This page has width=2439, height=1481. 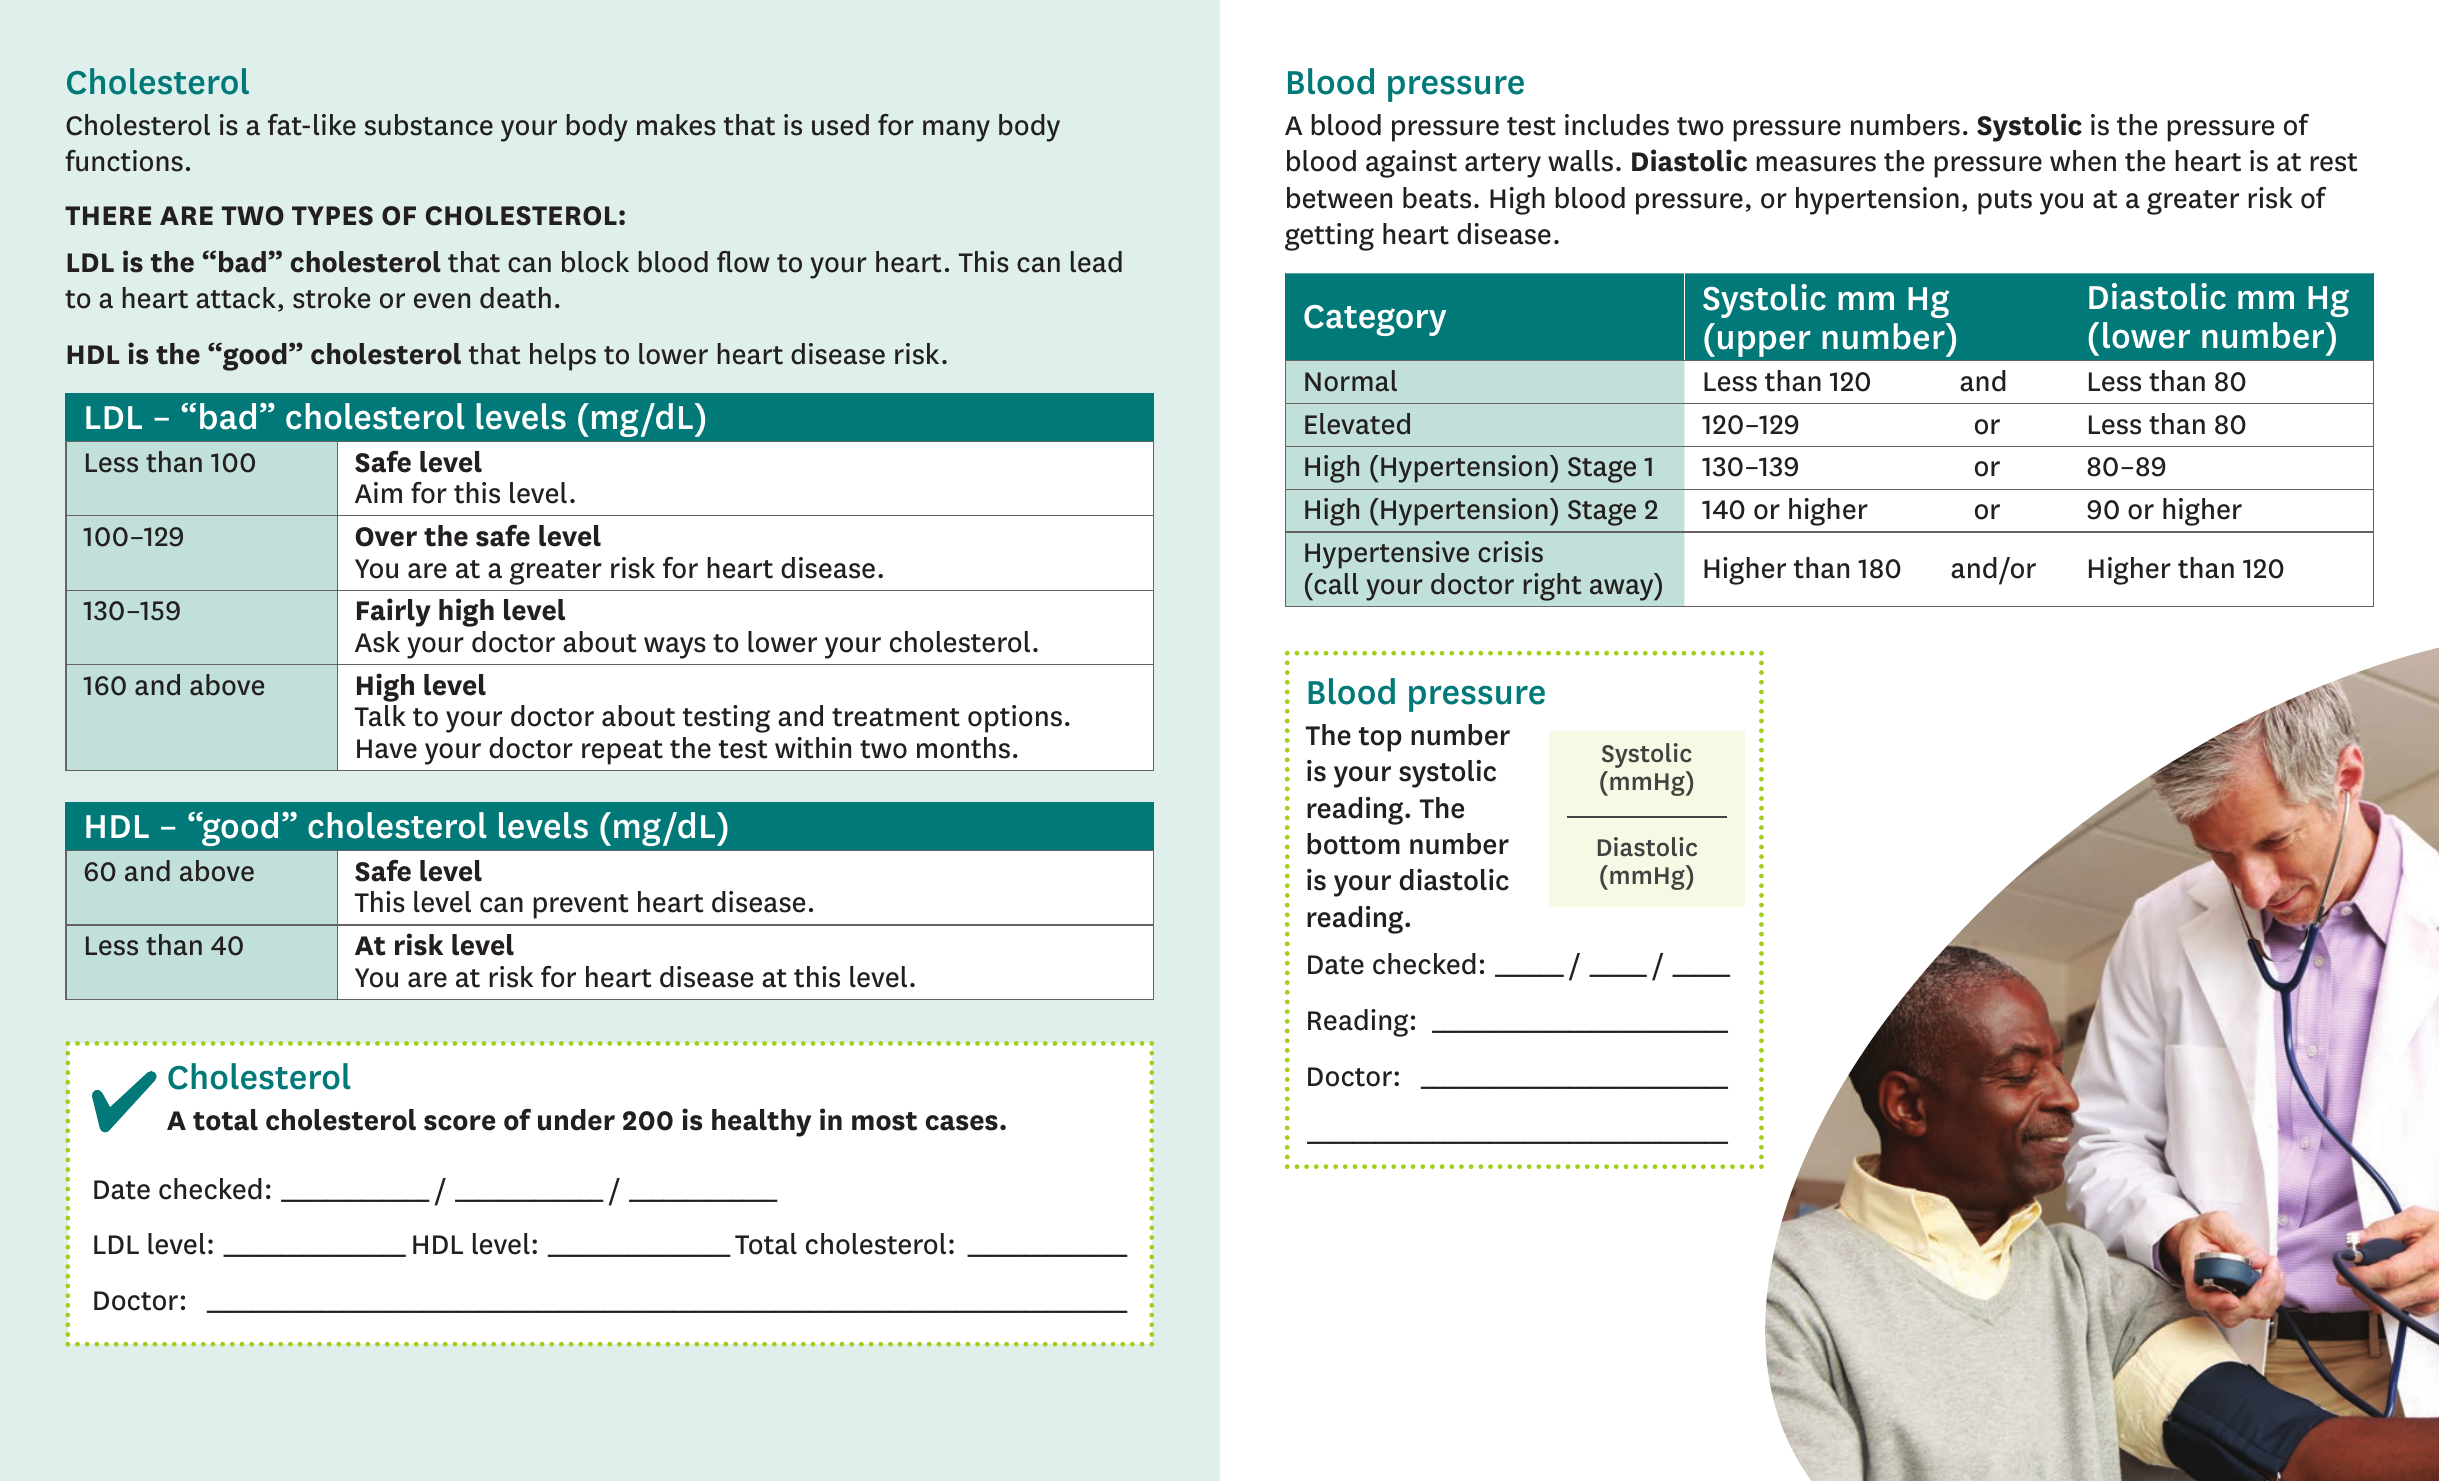 I want to click on call, so click(x=1335, y=584).
